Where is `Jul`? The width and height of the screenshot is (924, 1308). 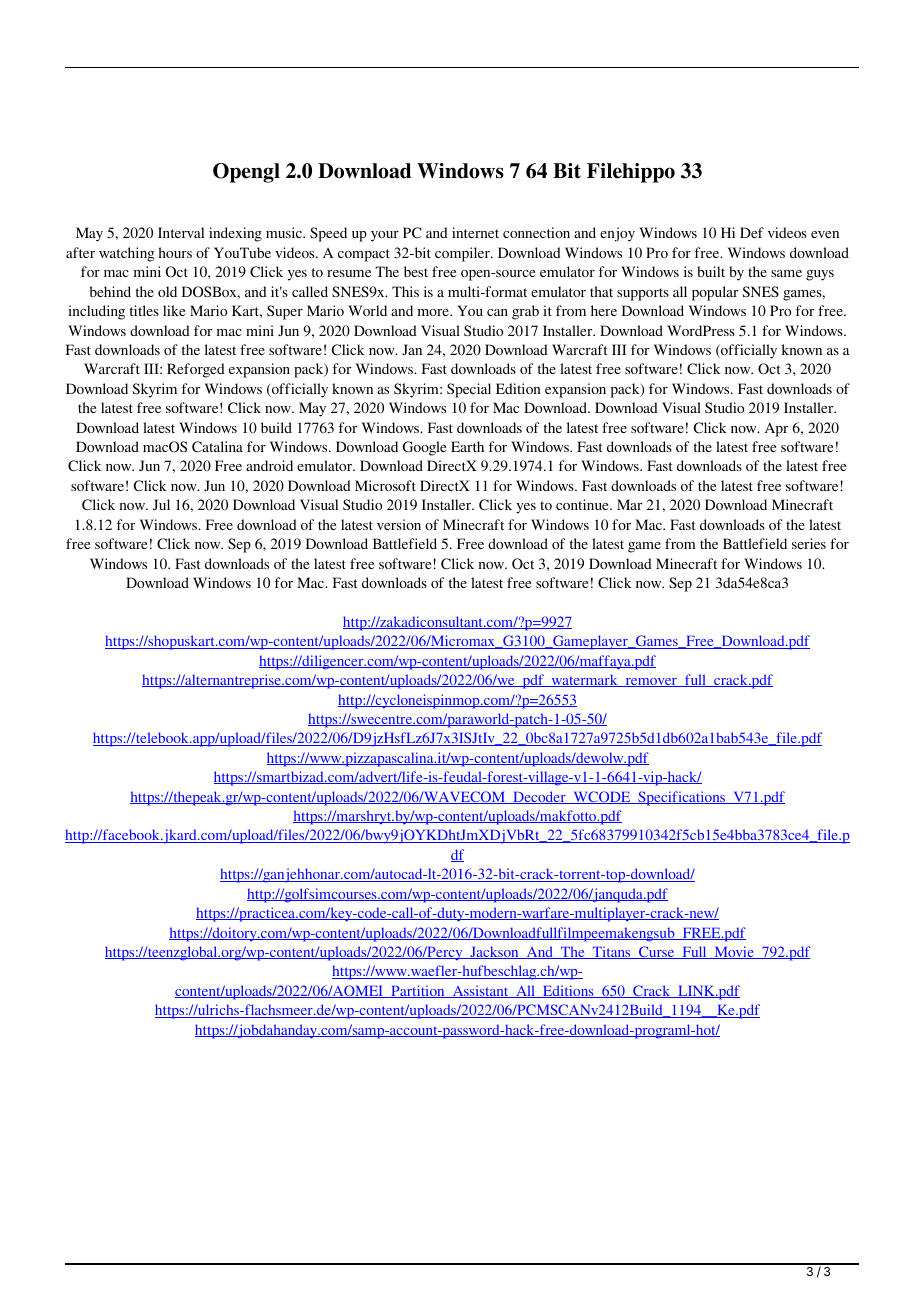
Jul is located at coordinates (161, 504).
